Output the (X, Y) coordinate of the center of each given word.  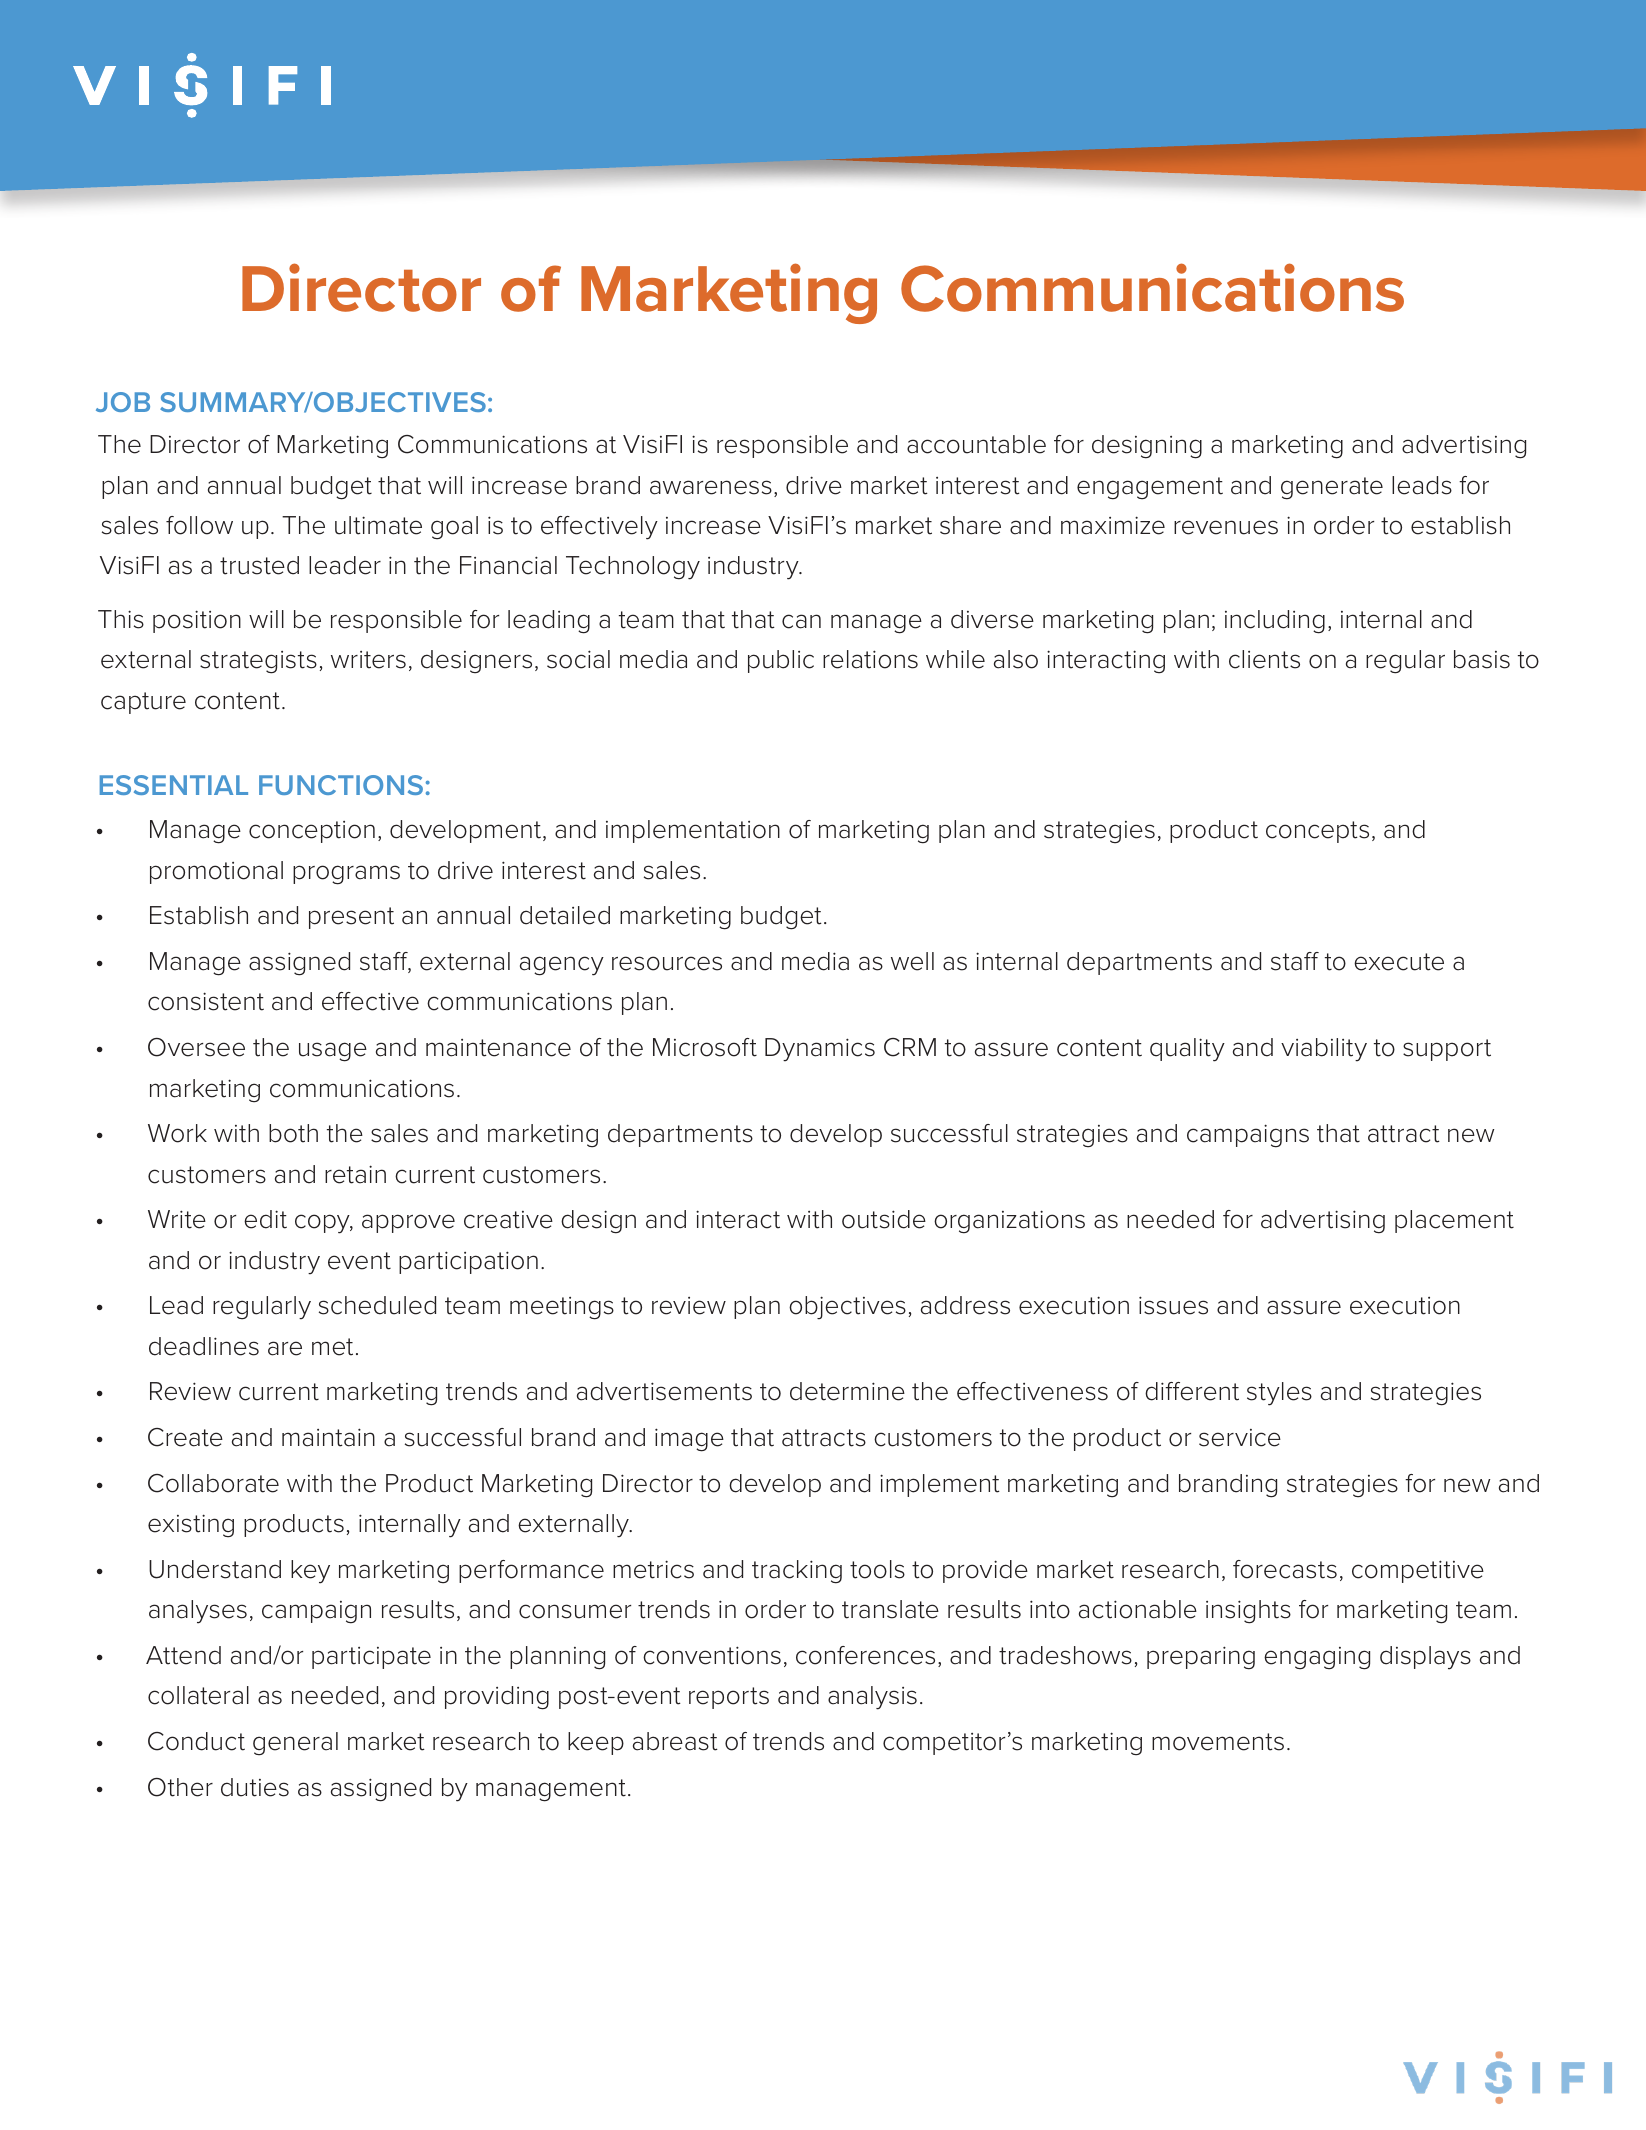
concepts (1317, 832)
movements (1218, 1742)
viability (1324, 1050)
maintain (328, 1437)
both (293, 1133)
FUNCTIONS (341, 785)
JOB (123, 402)
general (295, 1744)
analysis (872, 1698)
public (781, 661)
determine (847, 1391)
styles (1279, 1394)
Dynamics (820, 1050)
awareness (711, 487)
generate (1332, 488)
